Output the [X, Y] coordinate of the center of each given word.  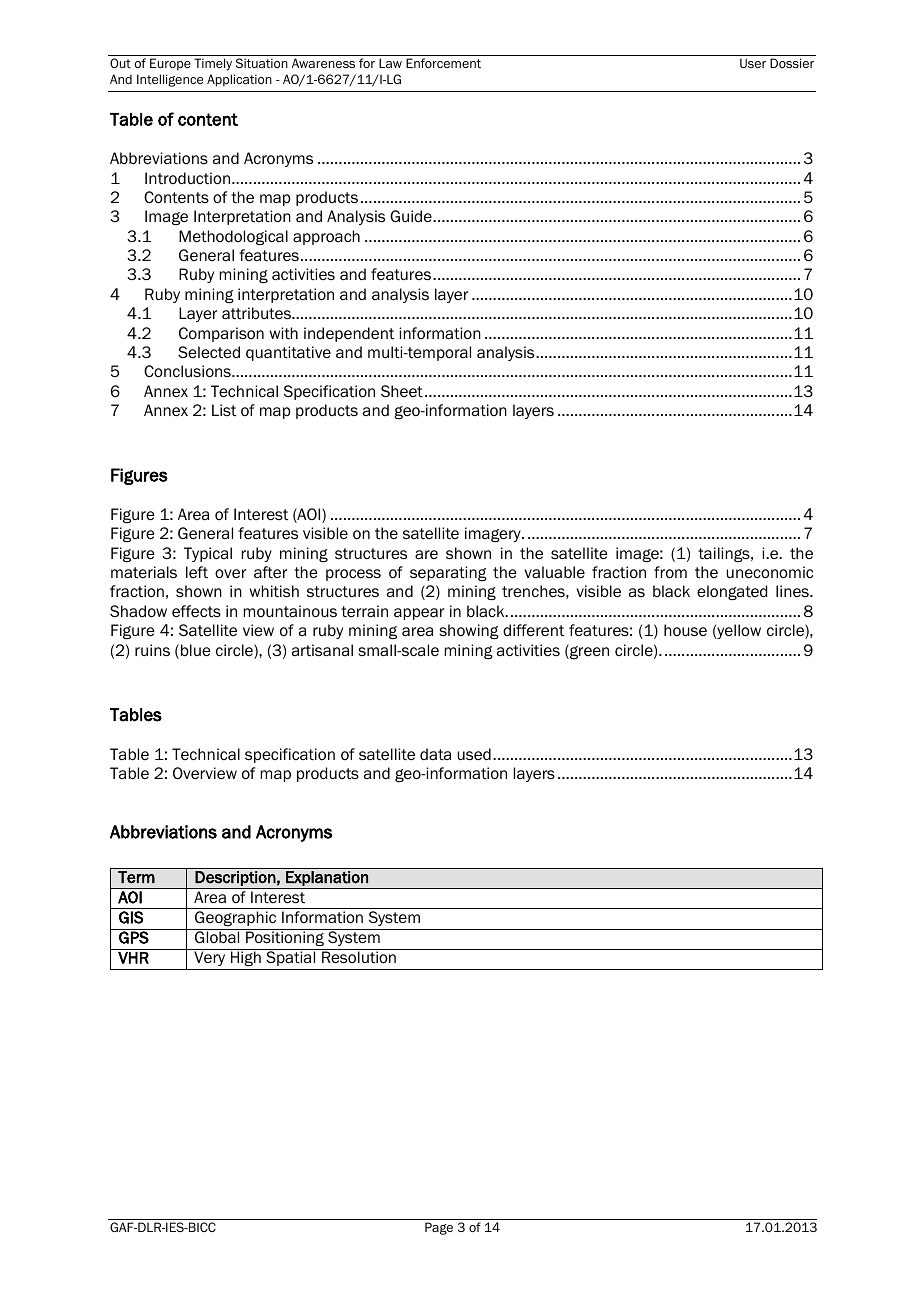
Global [217, 936]
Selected [209, 352]
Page [439, 1228]
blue [196, 650]
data [435, 754]
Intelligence [170, 80]
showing [469, 631]
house [685, 630]
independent [349, 334]
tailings [725, 554]
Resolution [359, 957]
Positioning [285, 937]
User [753, 63]
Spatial [291, 957]
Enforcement [443, 63]
